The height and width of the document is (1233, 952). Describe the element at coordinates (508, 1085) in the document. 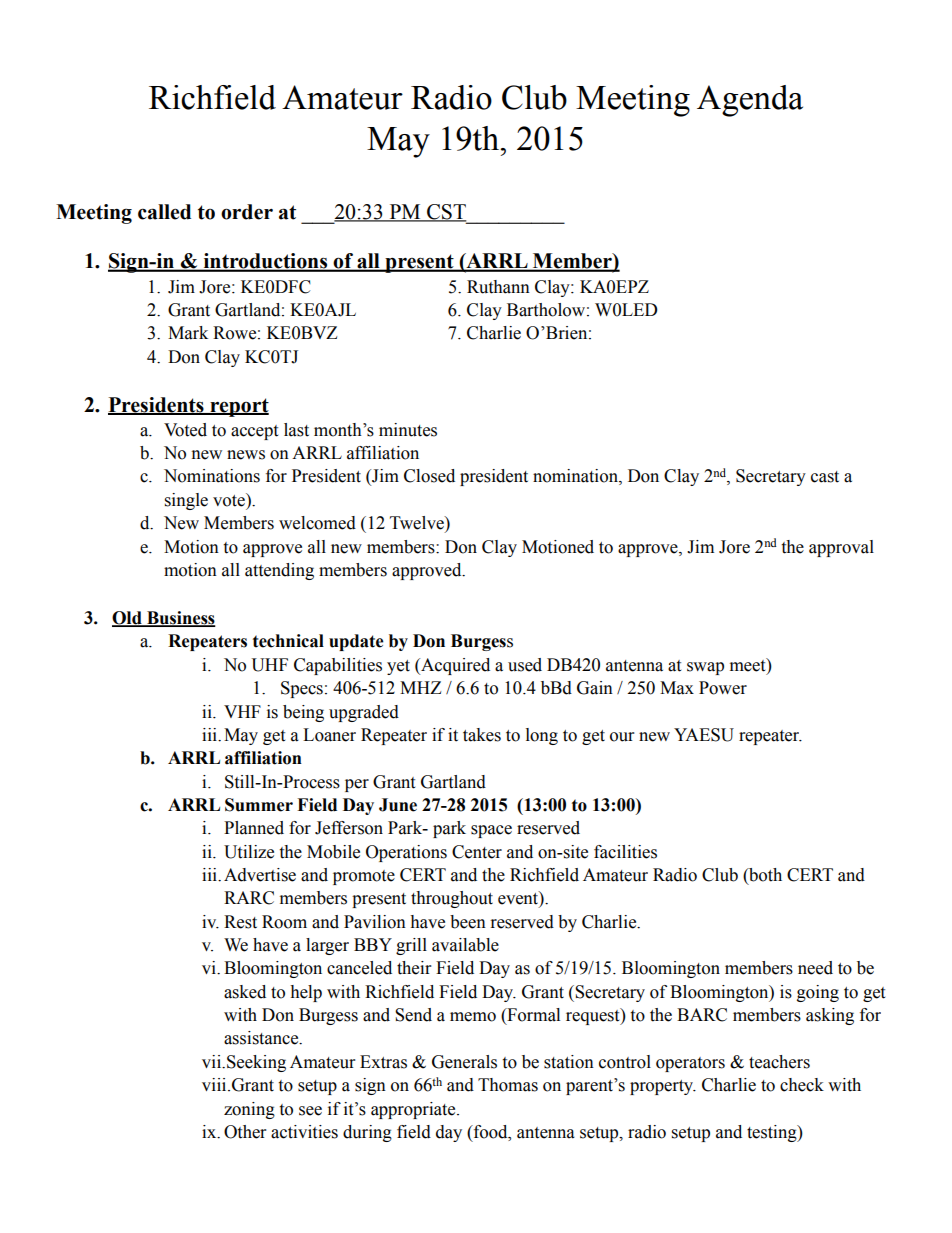

I see `Thomas` at that location.
